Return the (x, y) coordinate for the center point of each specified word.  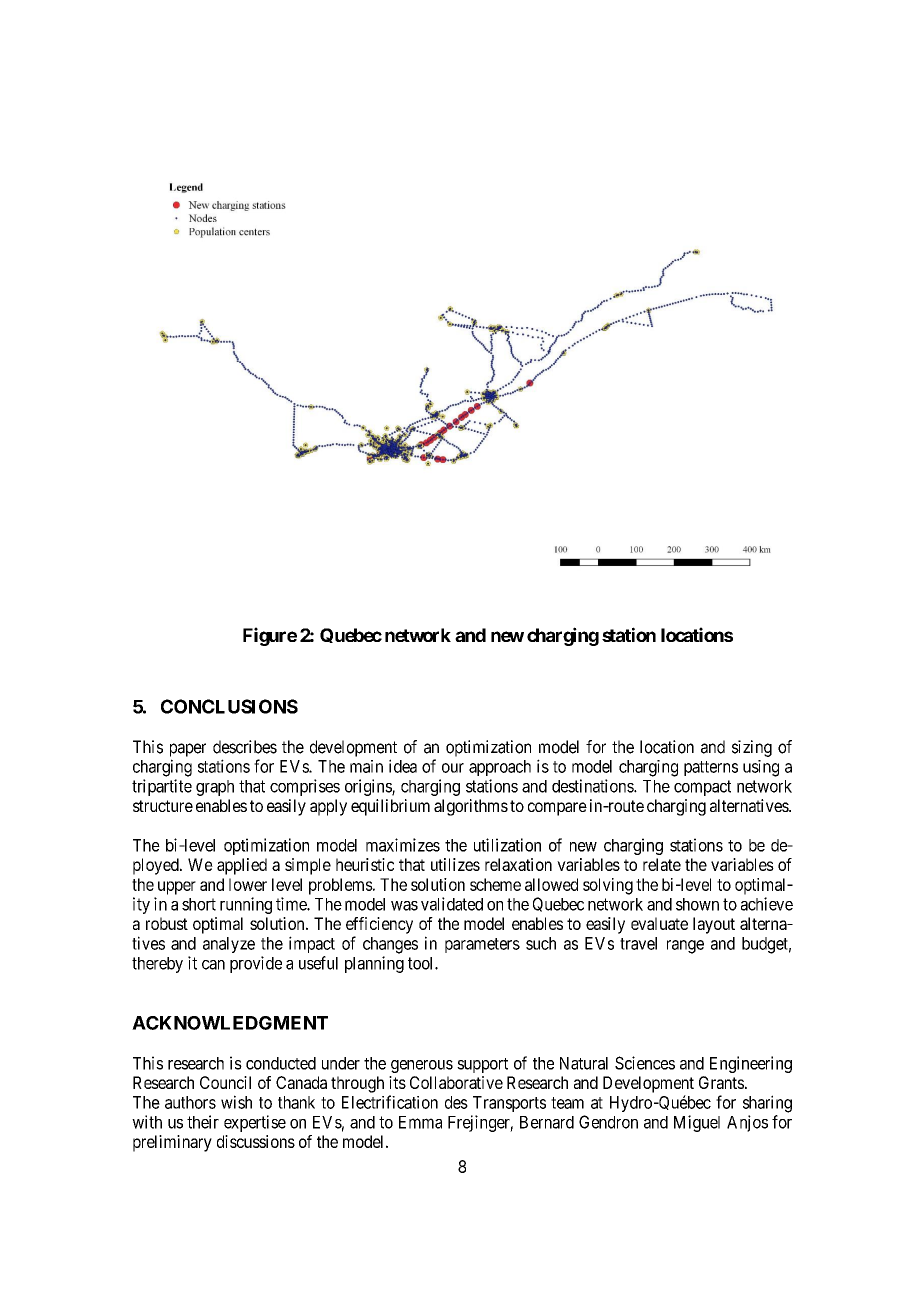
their (203, 1122)
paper (188, 750)
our (453, 768)
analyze (229, 945)
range (685, 947)
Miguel (697, 1123)
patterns (711, 768)
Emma (420, 1122)
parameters (482, 945)
